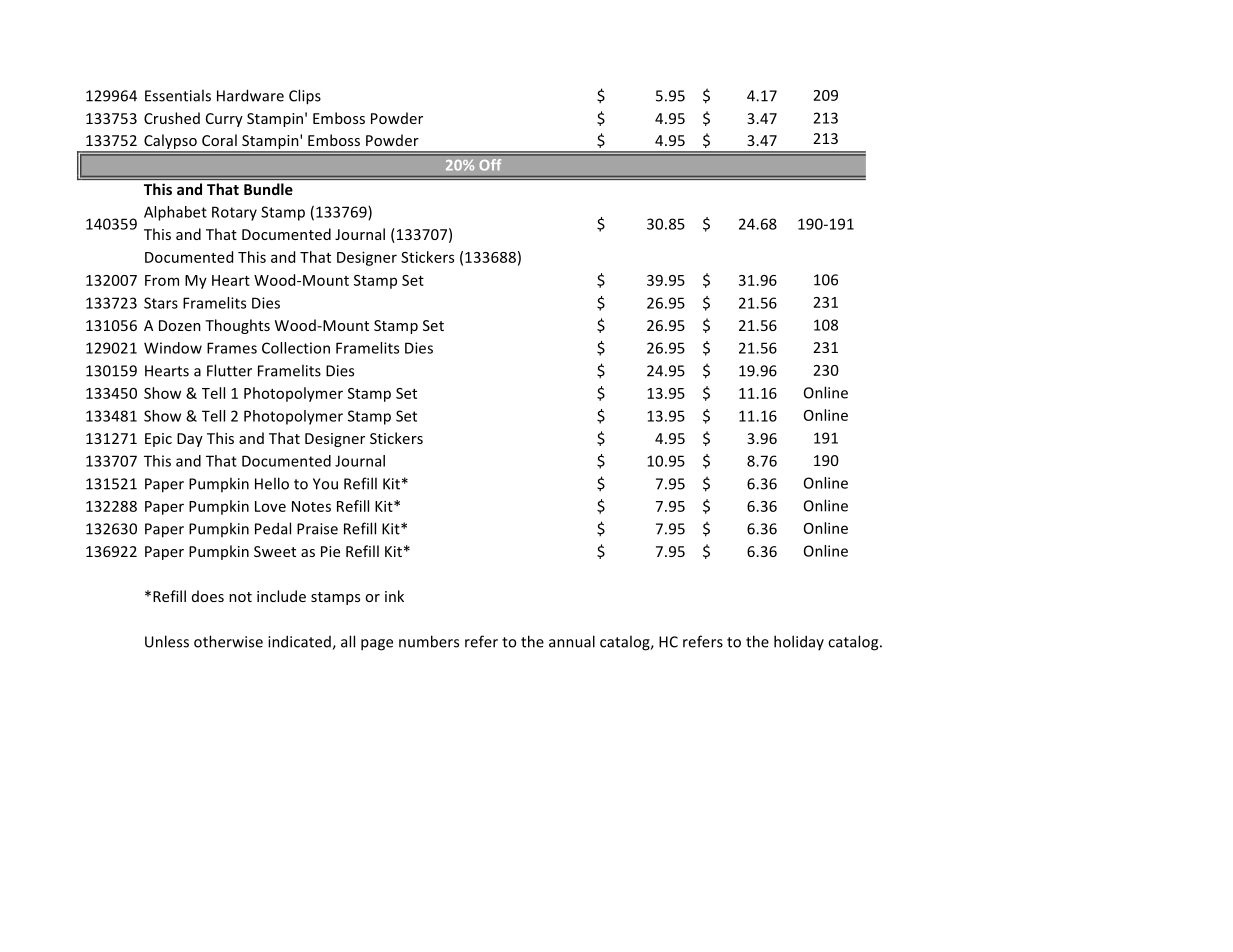 This screenshot has width=1233, height=952. Describe the element at coordinates (311, 506) in the screenshot. I see `Notes` at that location.
